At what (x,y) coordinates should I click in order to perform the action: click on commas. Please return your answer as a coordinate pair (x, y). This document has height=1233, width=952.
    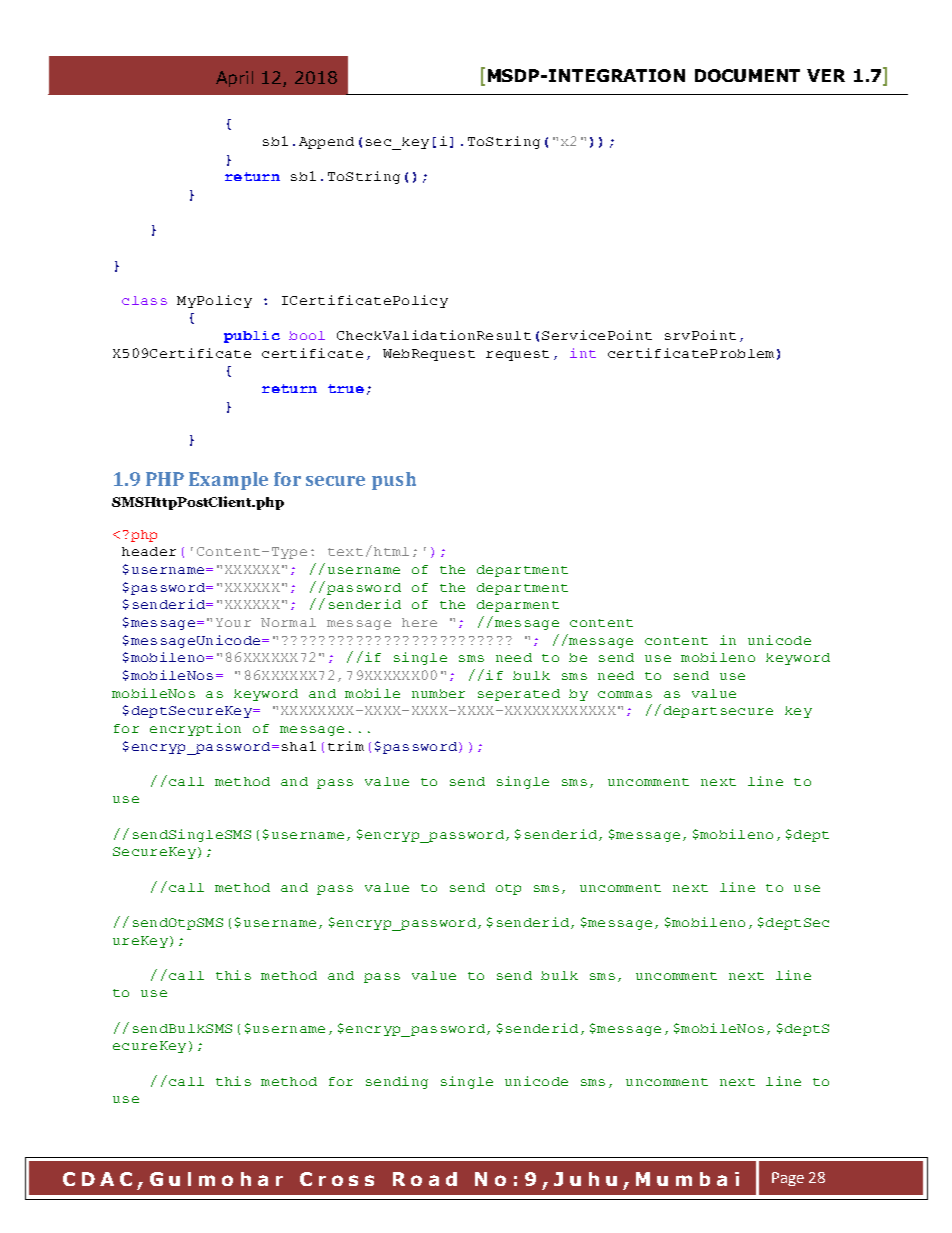
    Looking at the image, I should click on (625, 694).
